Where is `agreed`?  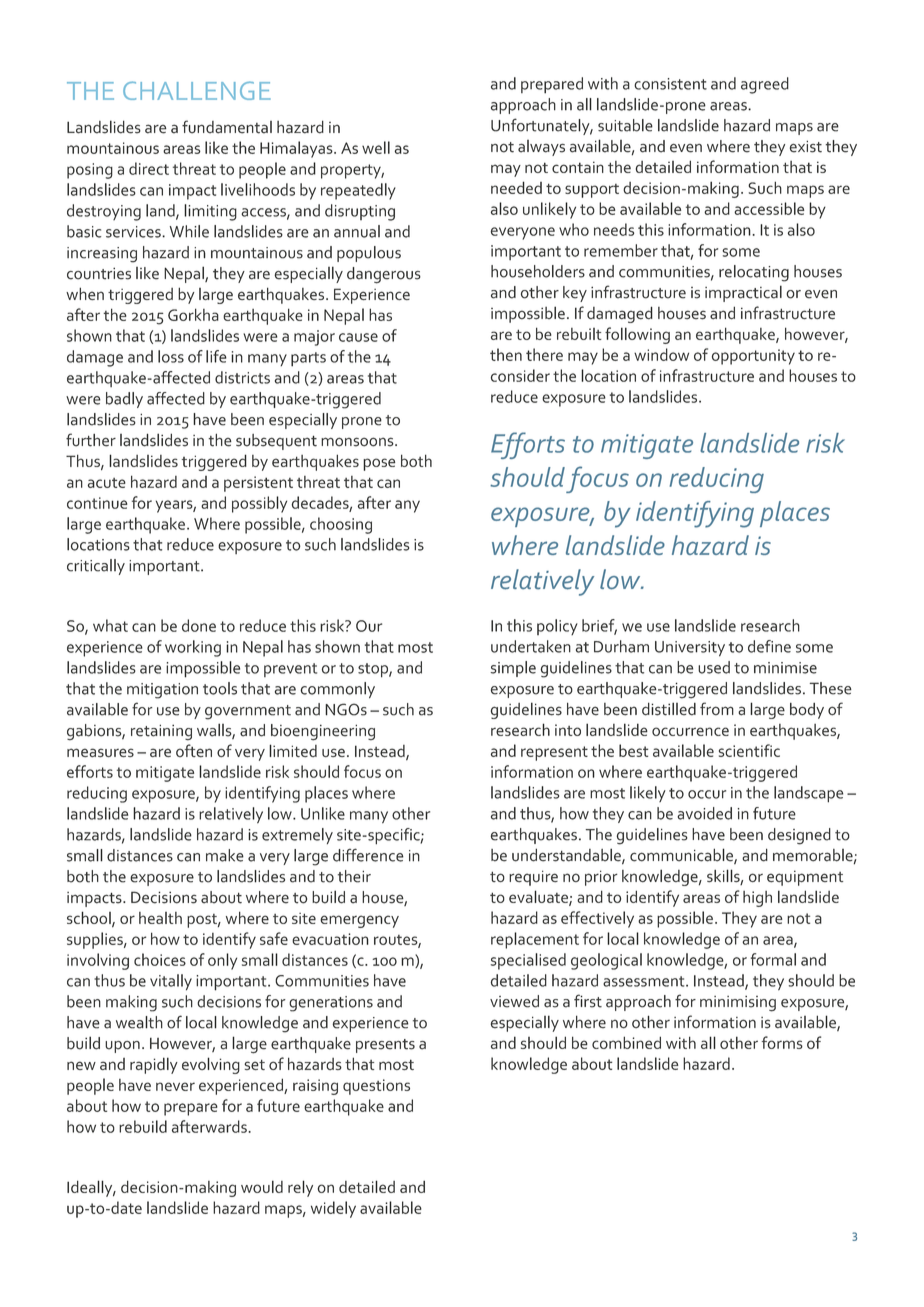
agreed is located at coordinates (765, 85).
